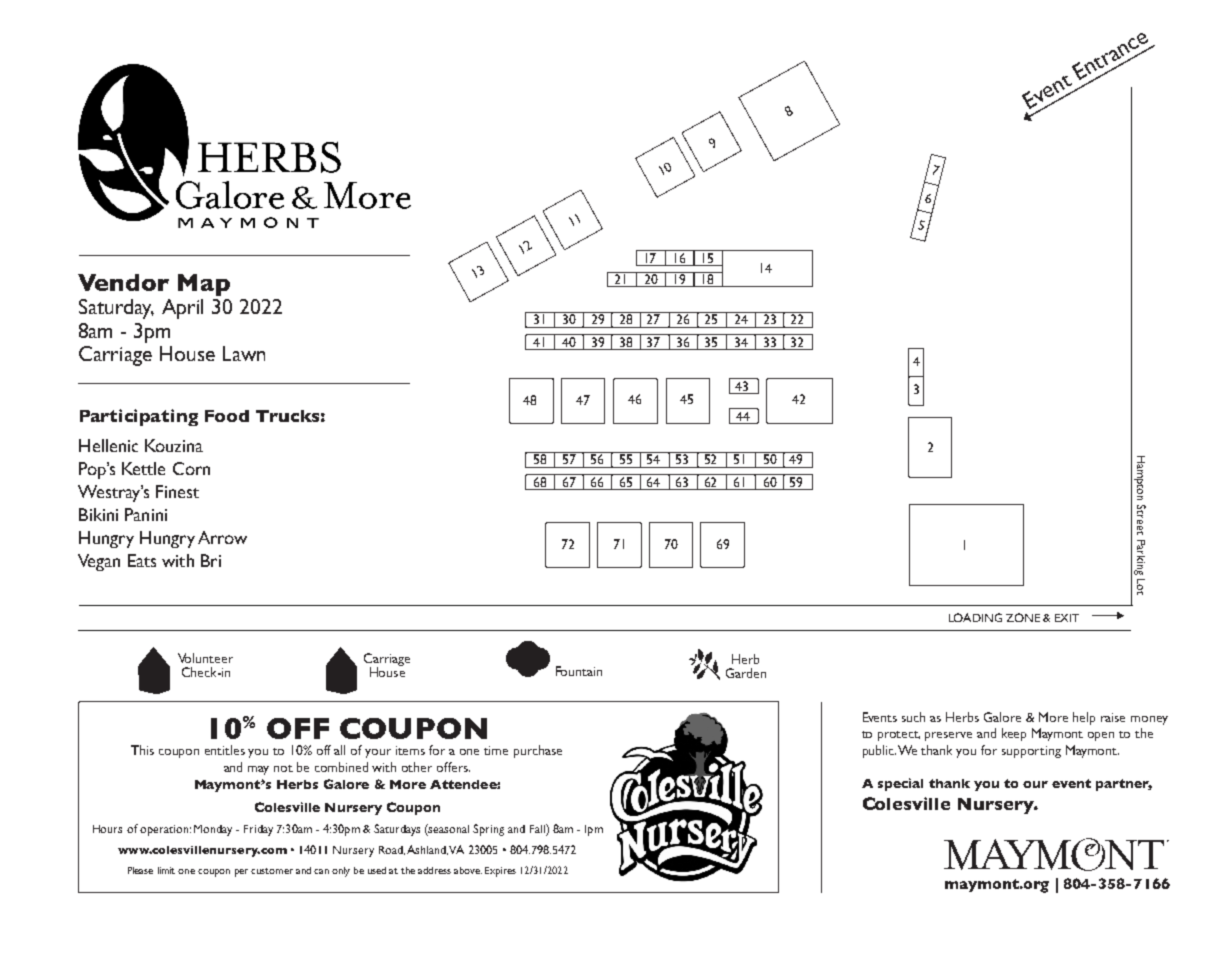  I want to click on help, so click(1084, 718).
